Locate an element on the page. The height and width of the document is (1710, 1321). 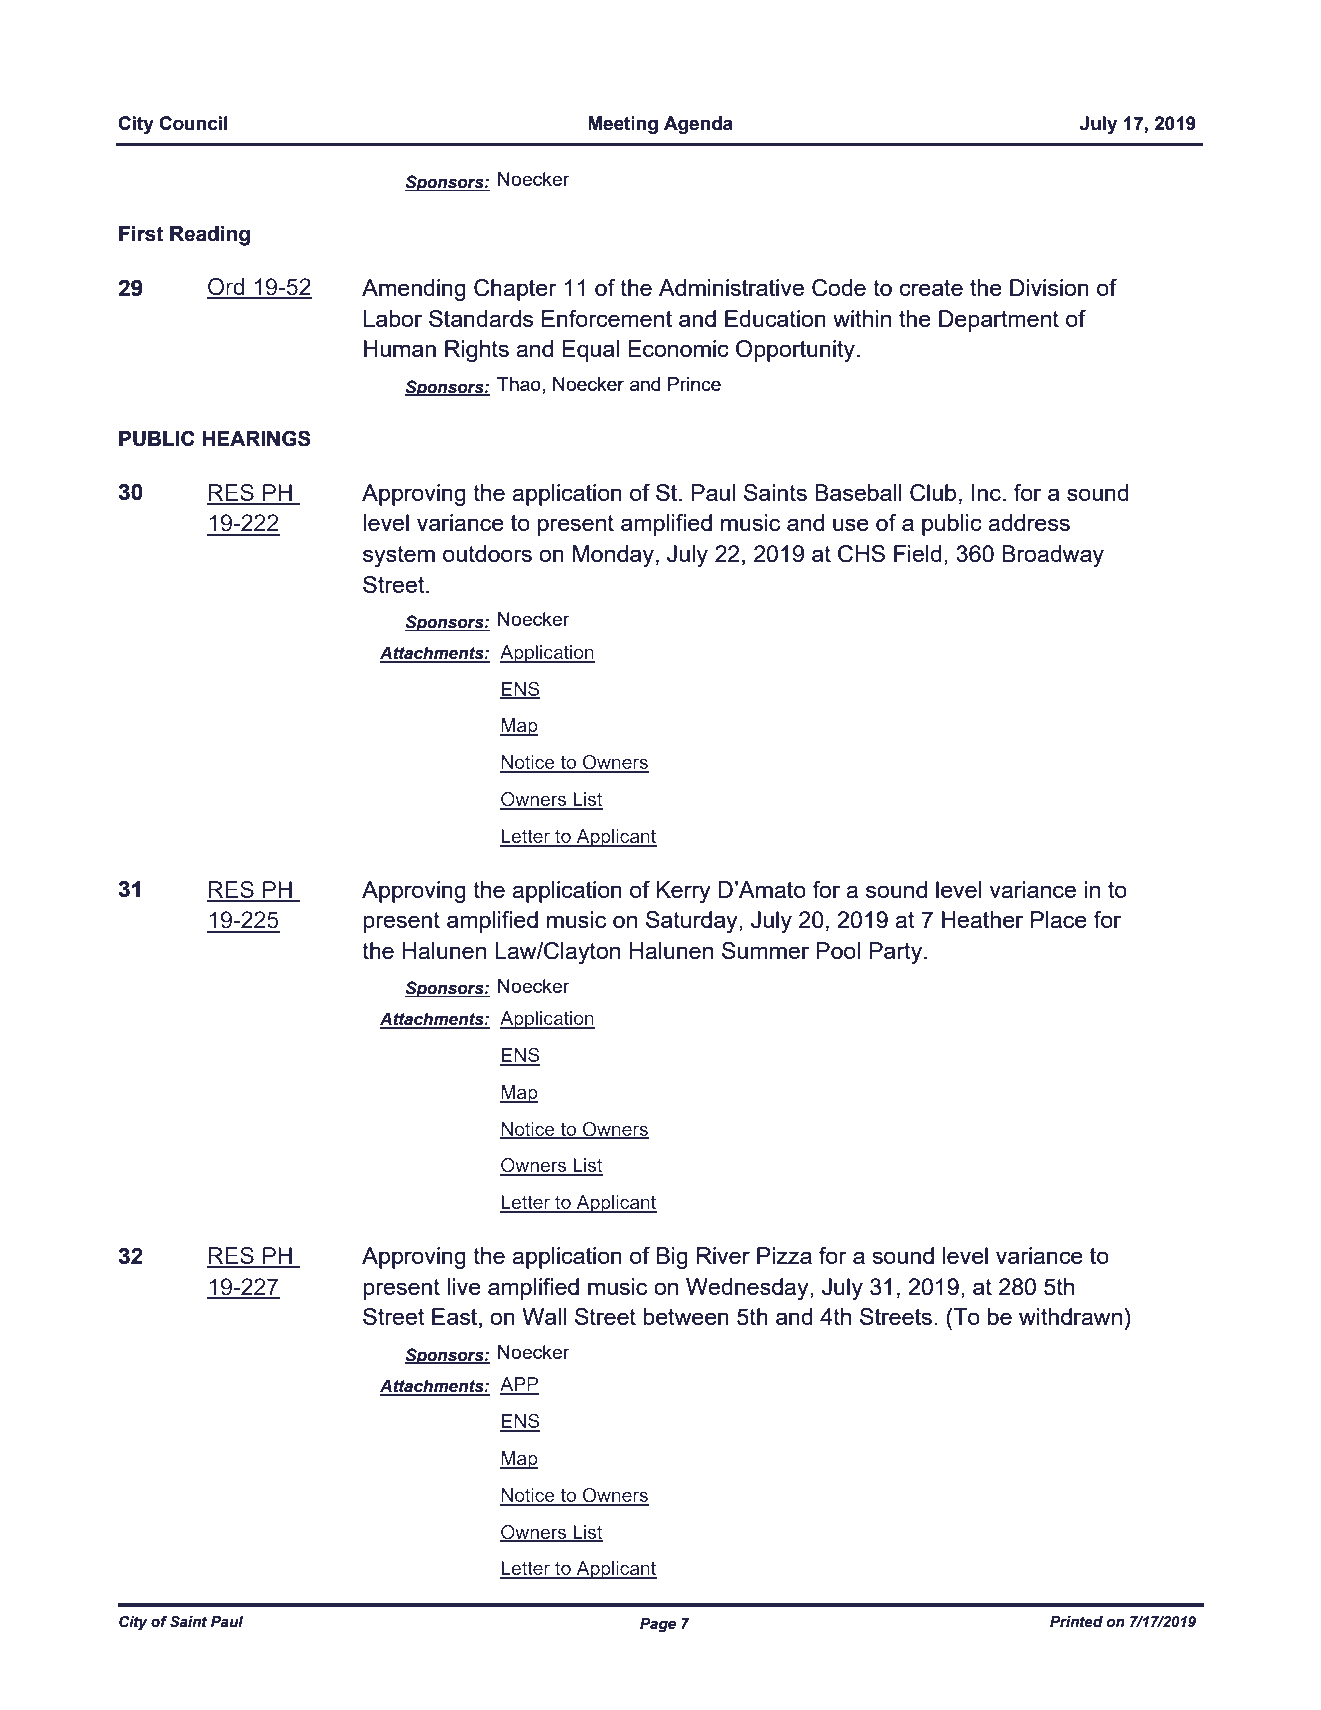
Council is located at coordinates (193, 123).
